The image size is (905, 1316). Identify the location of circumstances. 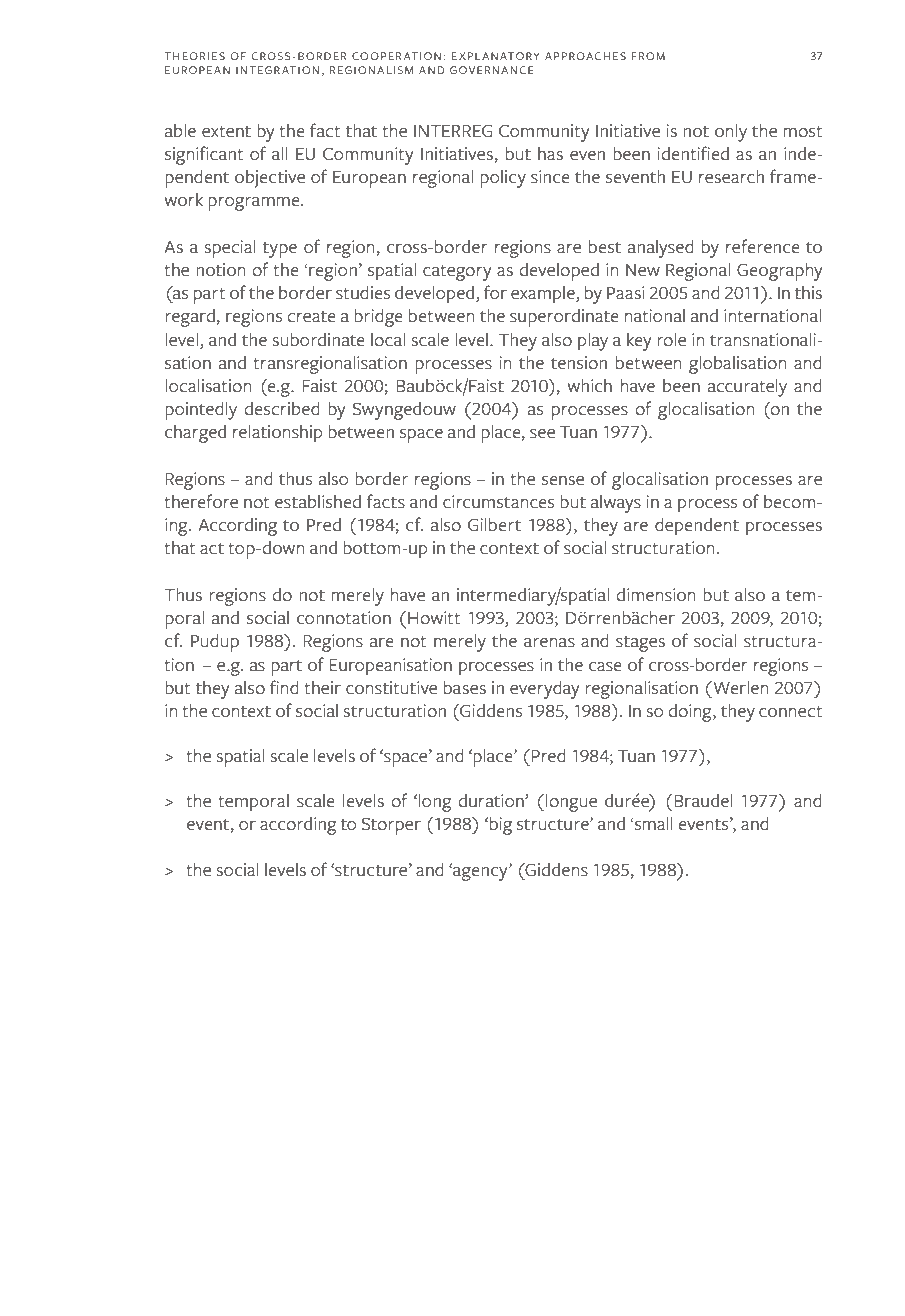
(498, 502).
